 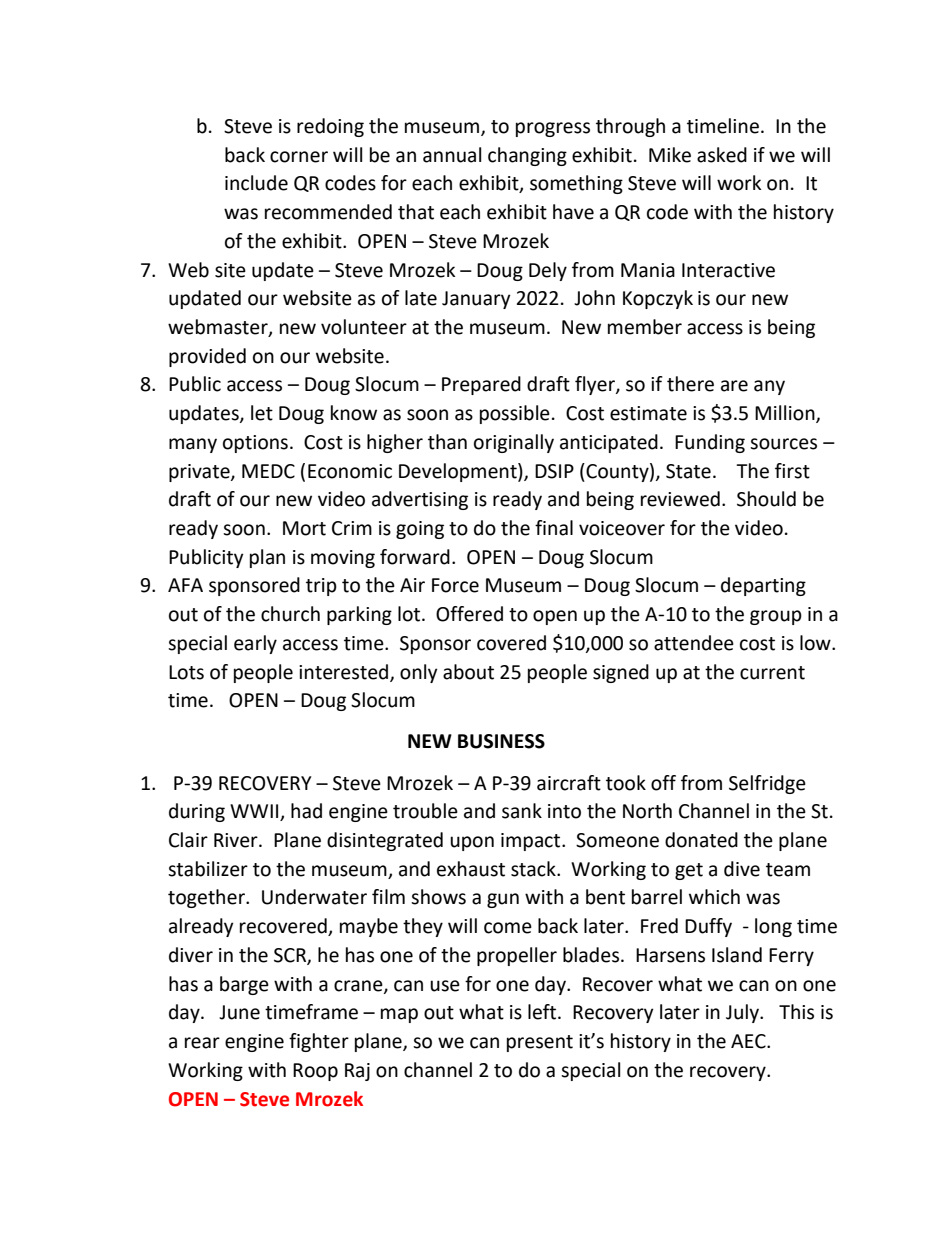 I want to click on asked, so click(x=722, y=155).
